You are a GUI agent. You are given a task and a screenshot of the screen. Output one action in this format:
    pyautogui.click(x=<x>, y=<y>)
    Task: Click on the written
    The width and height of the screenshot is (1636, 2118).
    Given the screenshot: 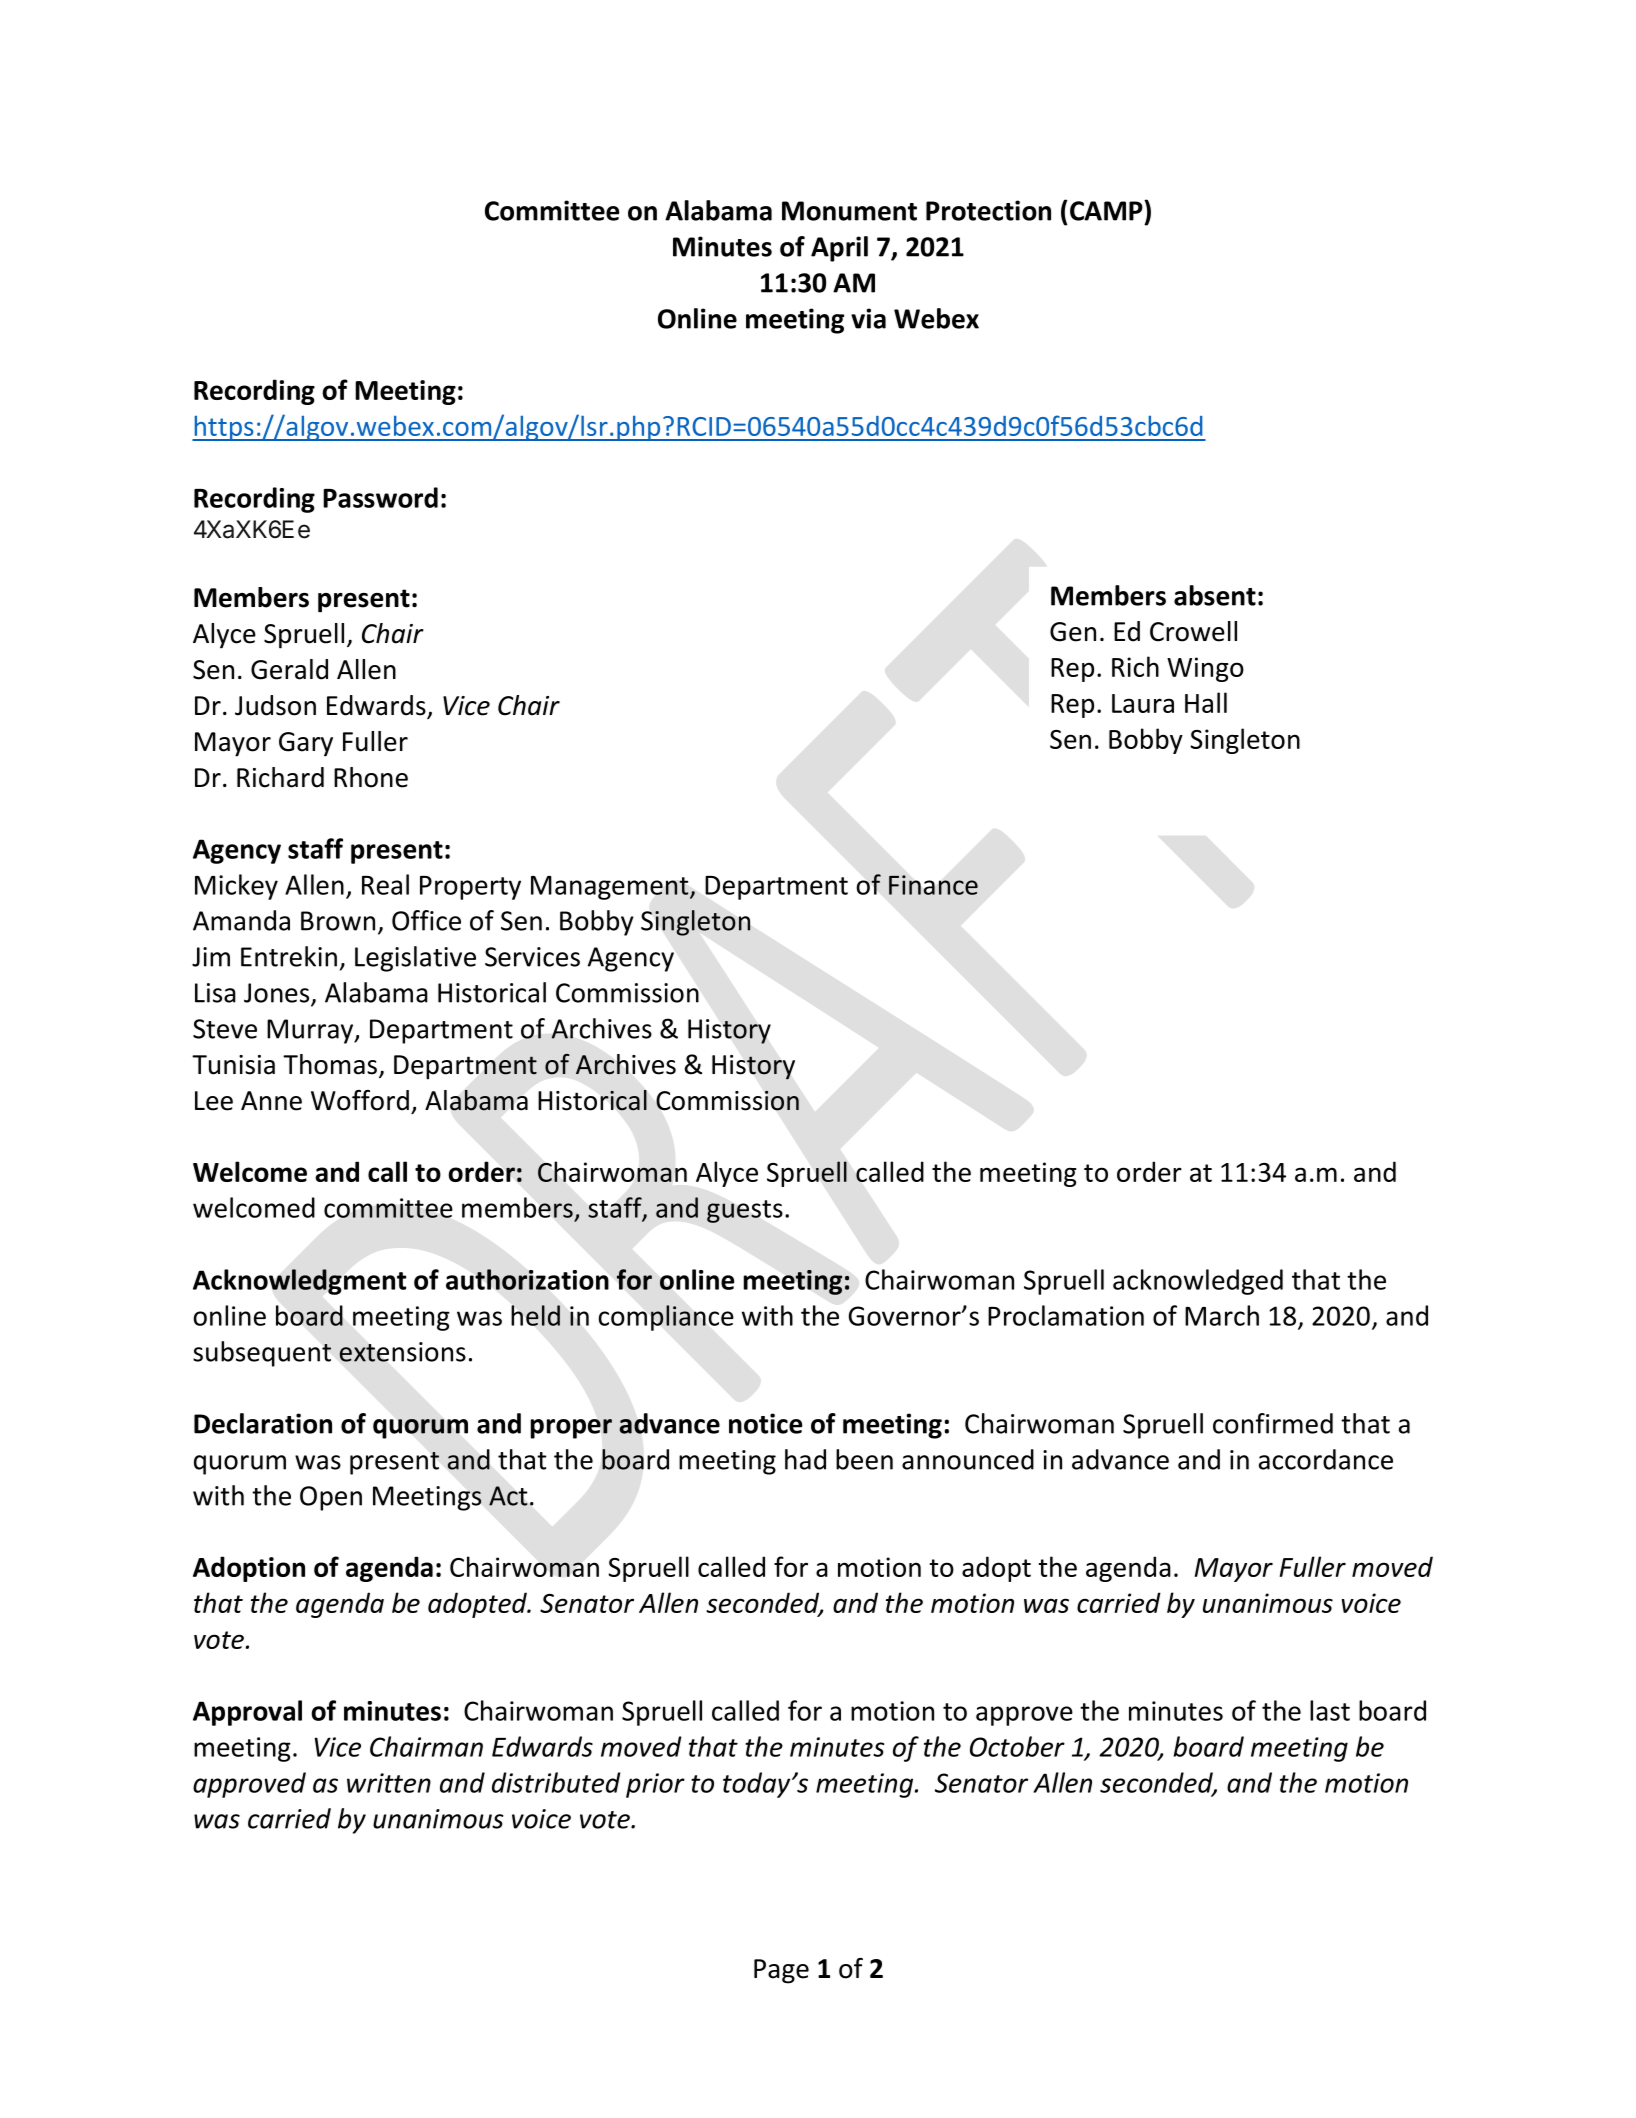 What is the action you would take?
    pyautogui.click(x=389, y=1783)
